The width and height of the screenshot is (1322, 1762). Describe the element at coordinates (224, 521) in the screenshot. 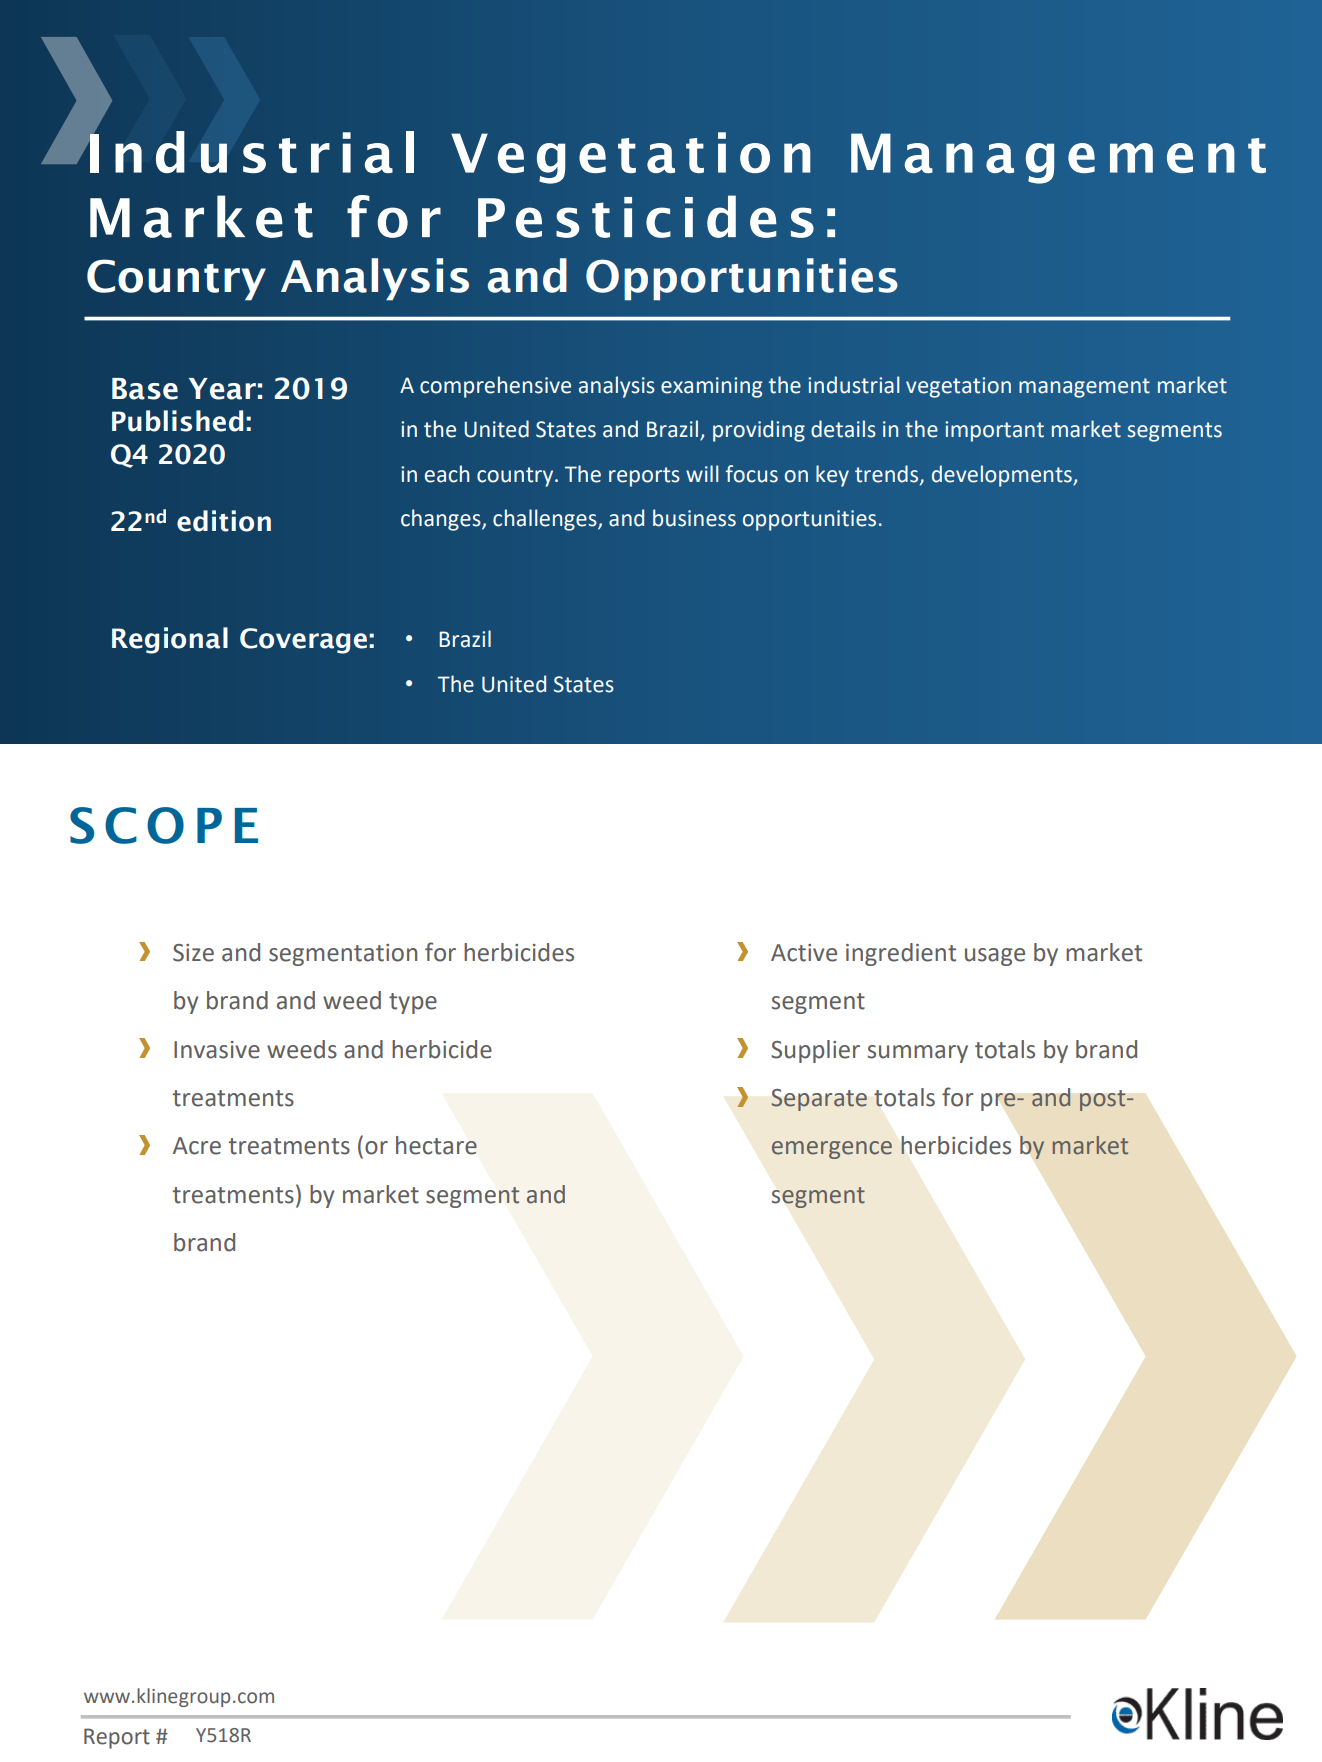

I see `edition` at that location.
